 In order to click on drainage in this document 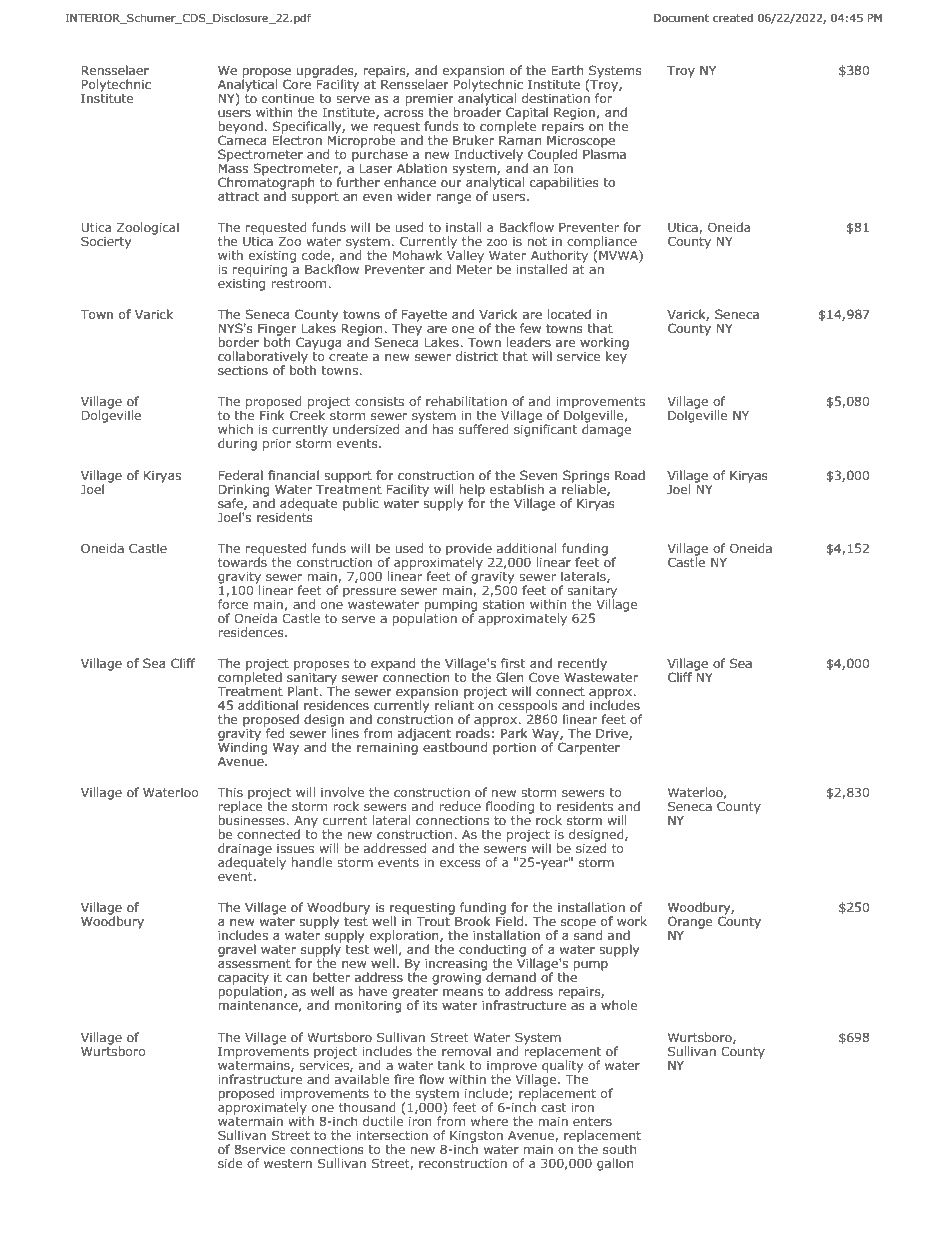, I will do `click(245, 850)`.
